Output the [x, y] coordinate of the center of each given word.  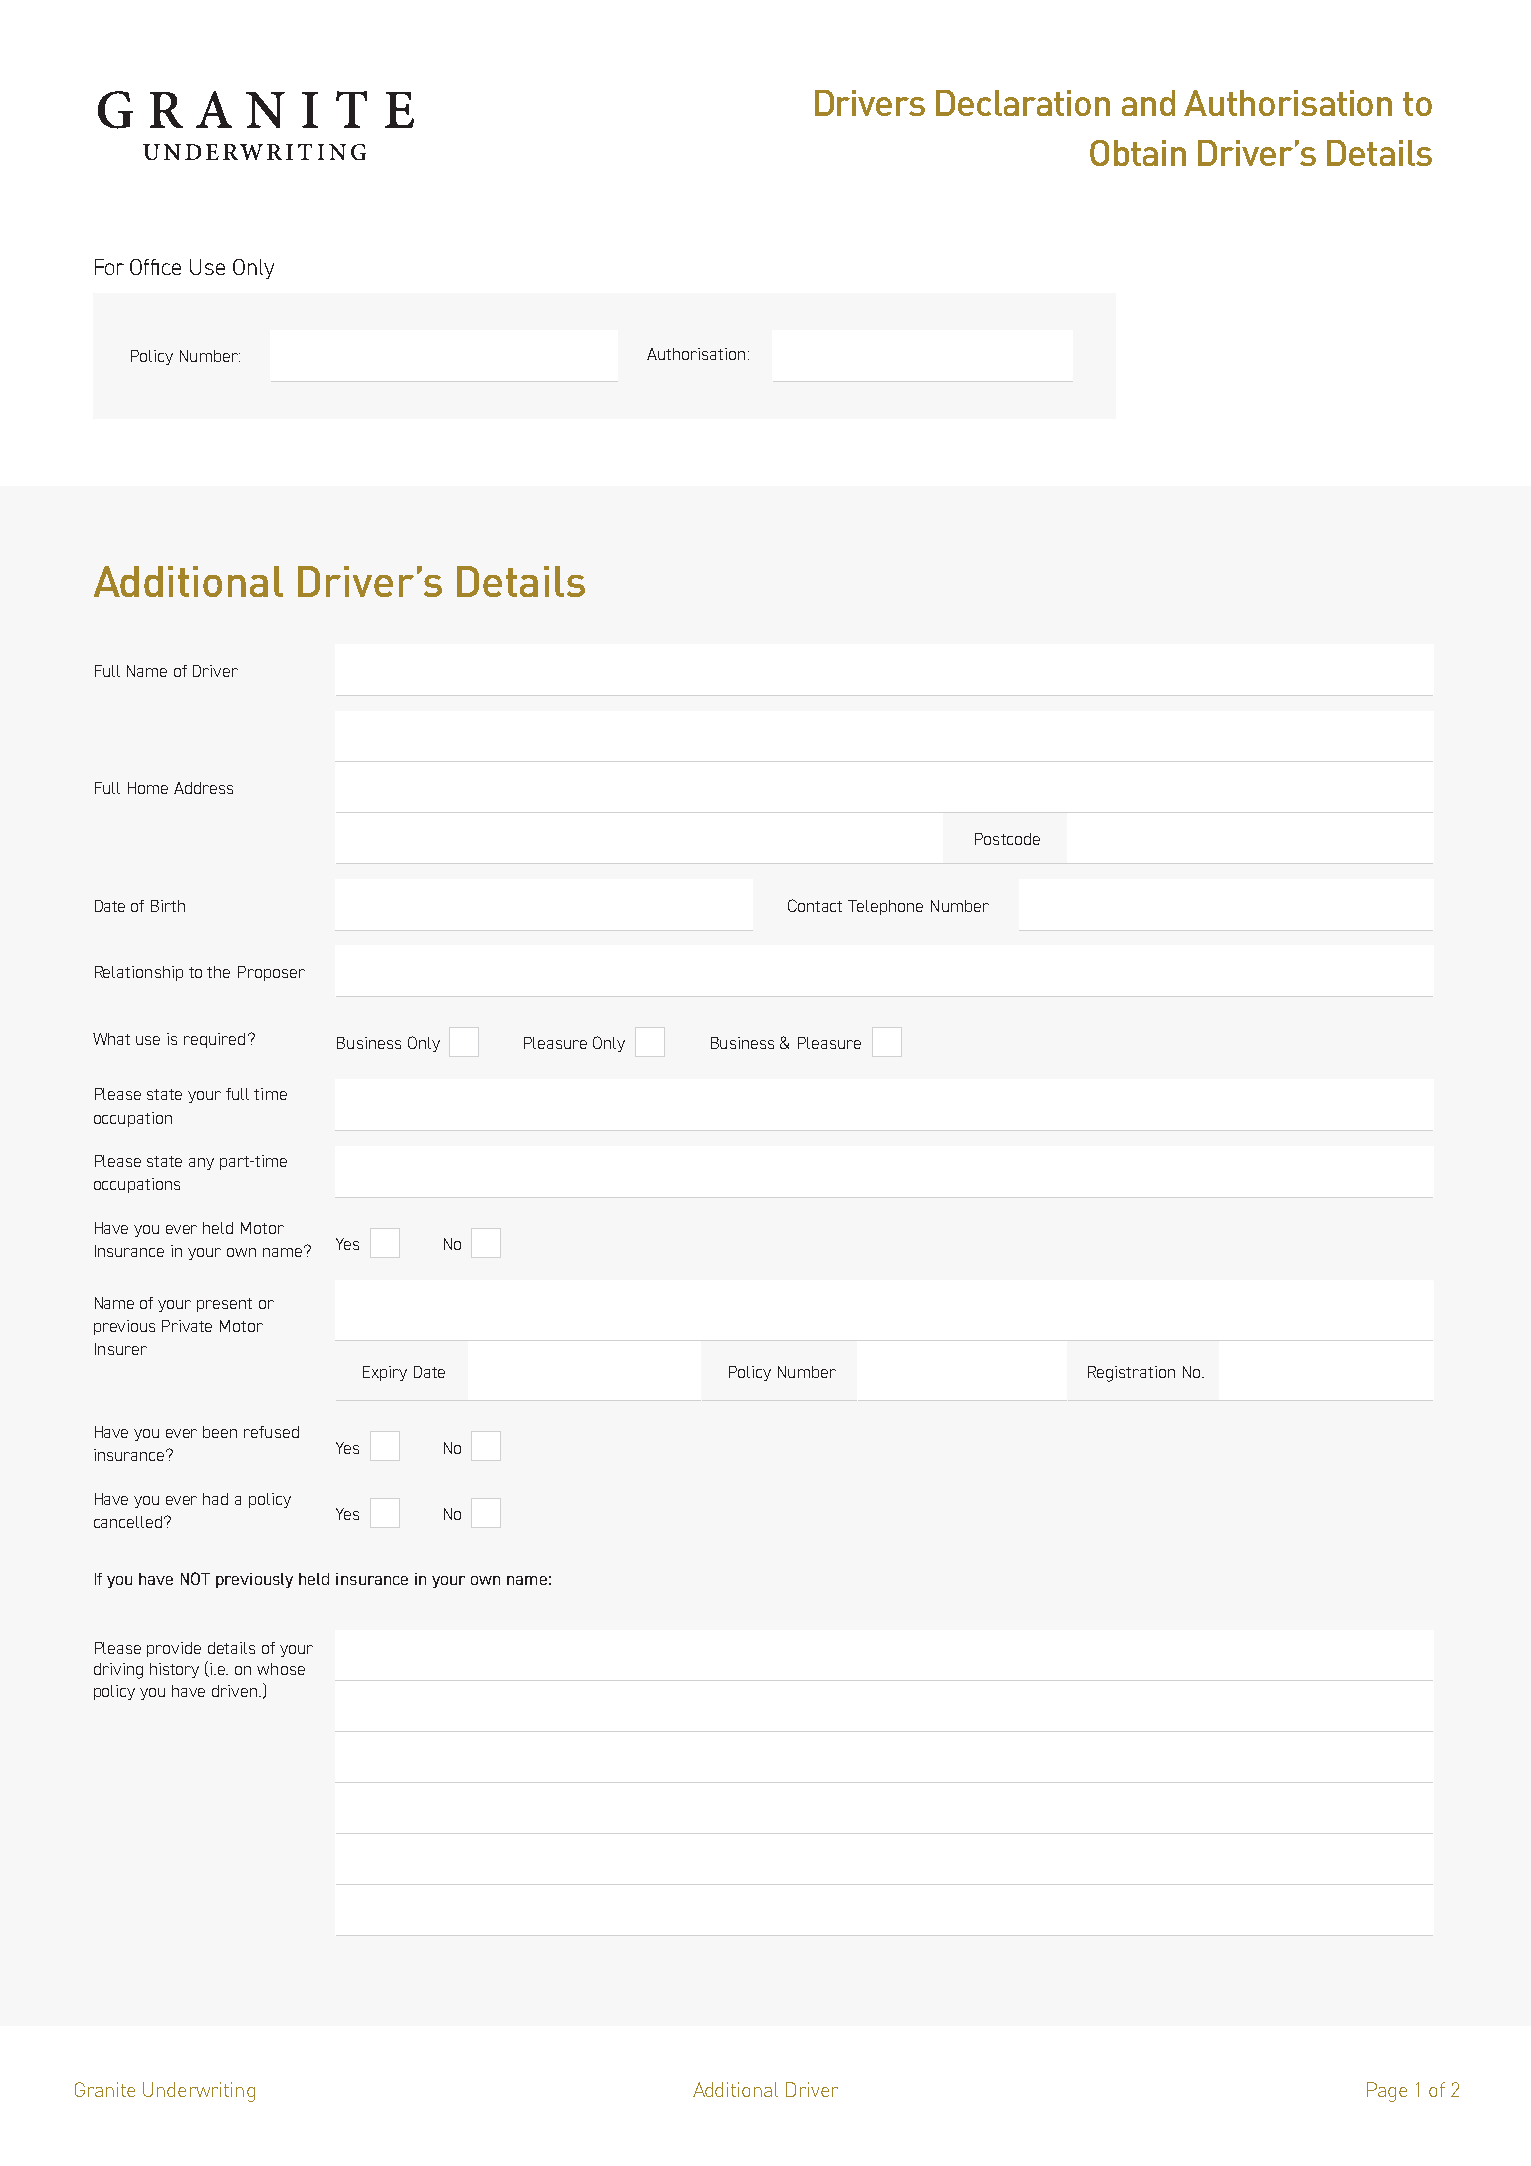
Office [155, 267]
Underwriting [199, 2092]
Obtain [1138, 153]
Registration [1131, 1374]
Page [1387, 2092]
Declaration [1023, 103]
